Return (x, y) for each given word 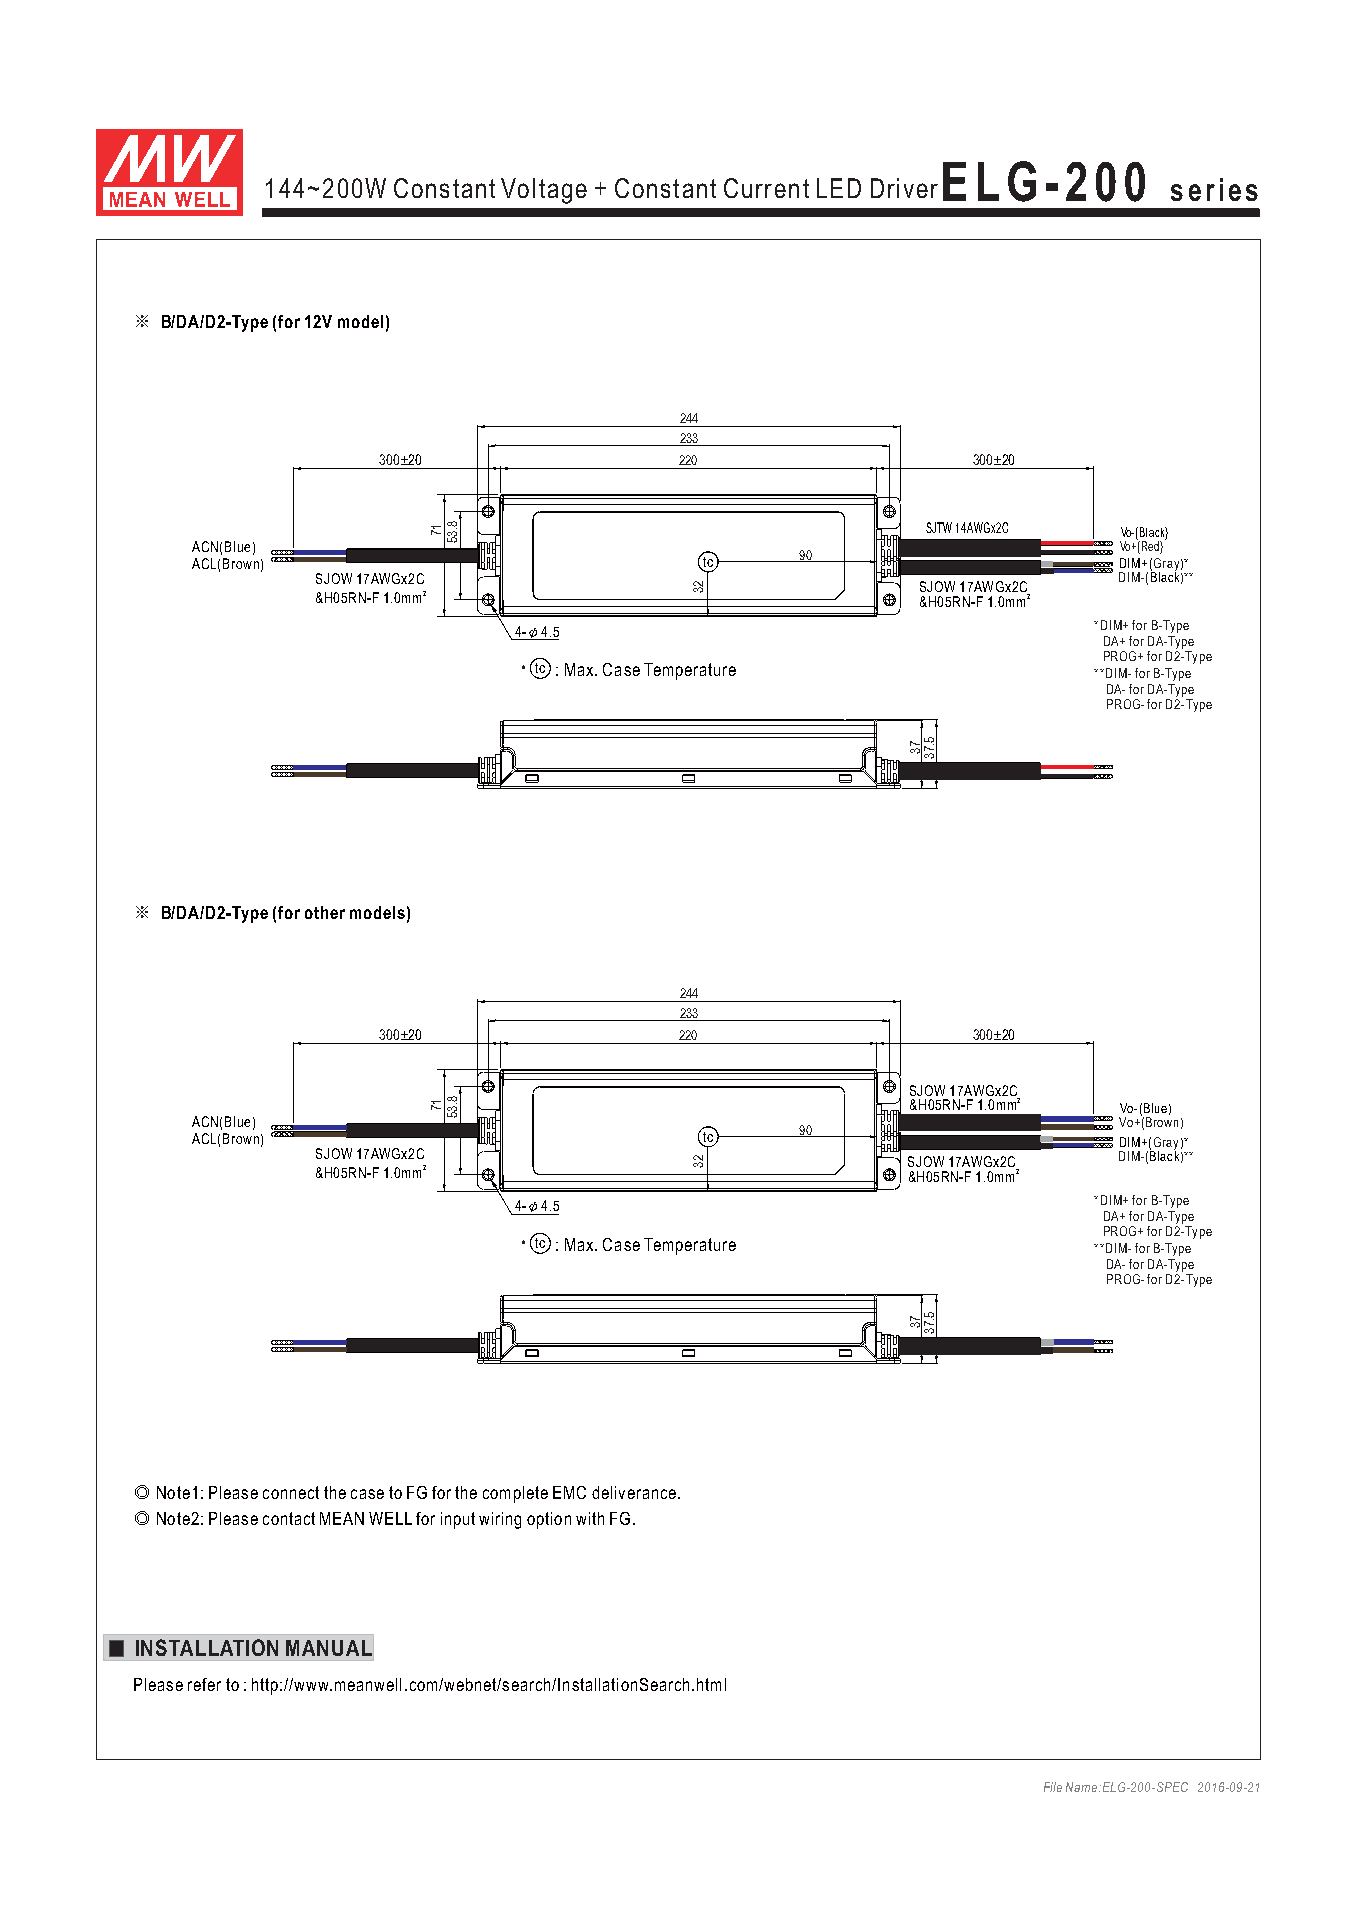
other (325, 912)
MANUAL (329, 1648)
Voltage (544, 191)
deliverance (634, 1492)
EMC (569, 1492)
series (1214, 189)
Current (766, 188)
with (590, 1518)
